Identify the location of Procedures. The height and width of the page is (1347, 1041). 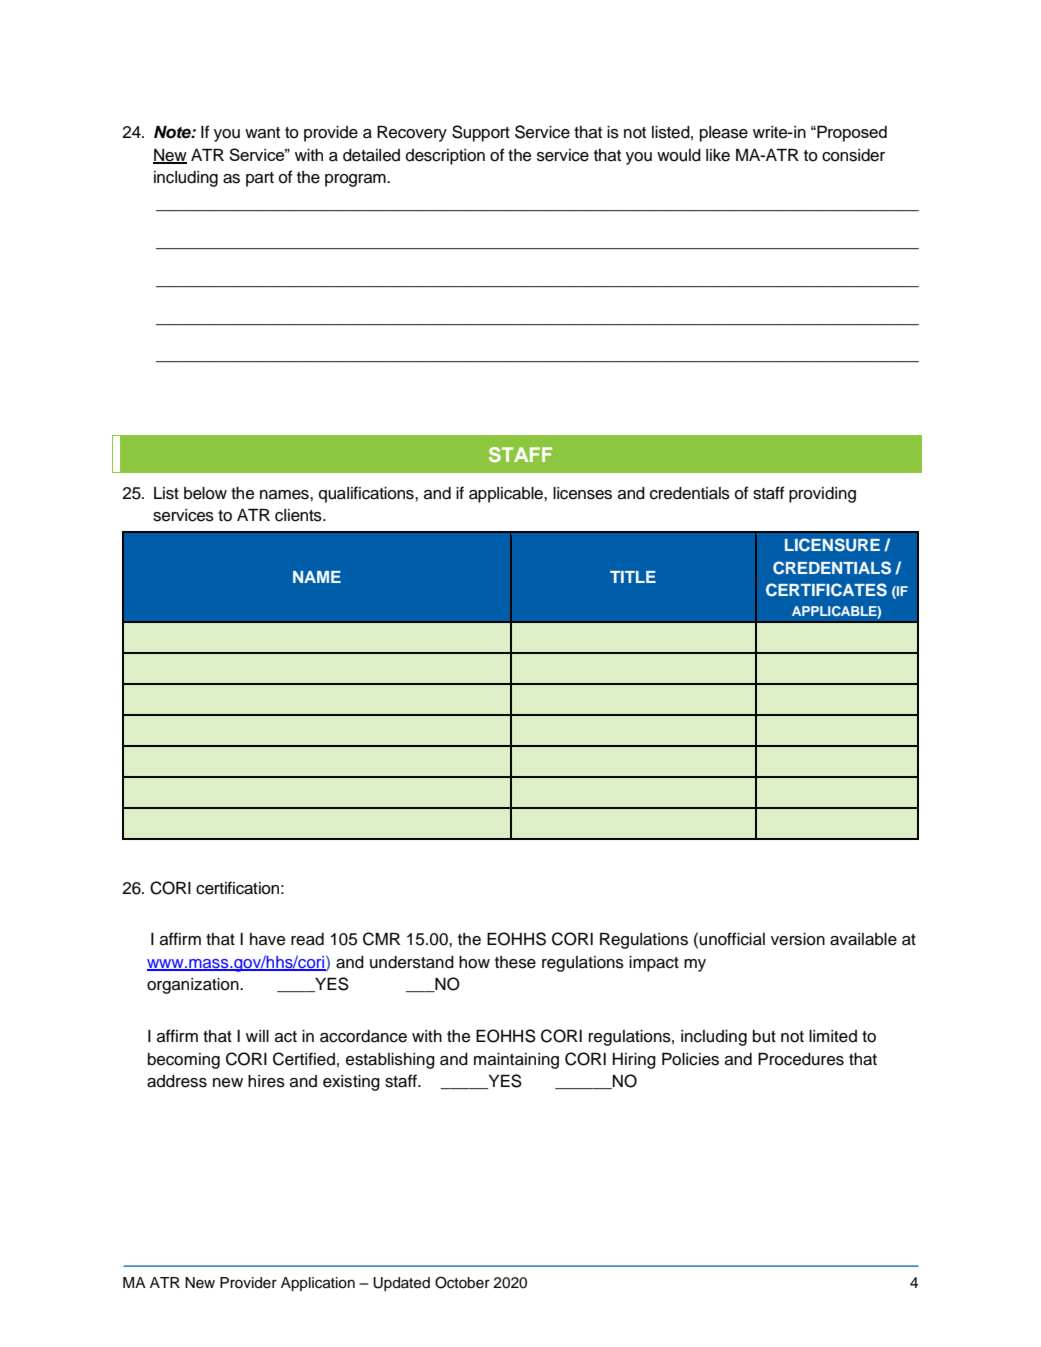
(801, 1059).
